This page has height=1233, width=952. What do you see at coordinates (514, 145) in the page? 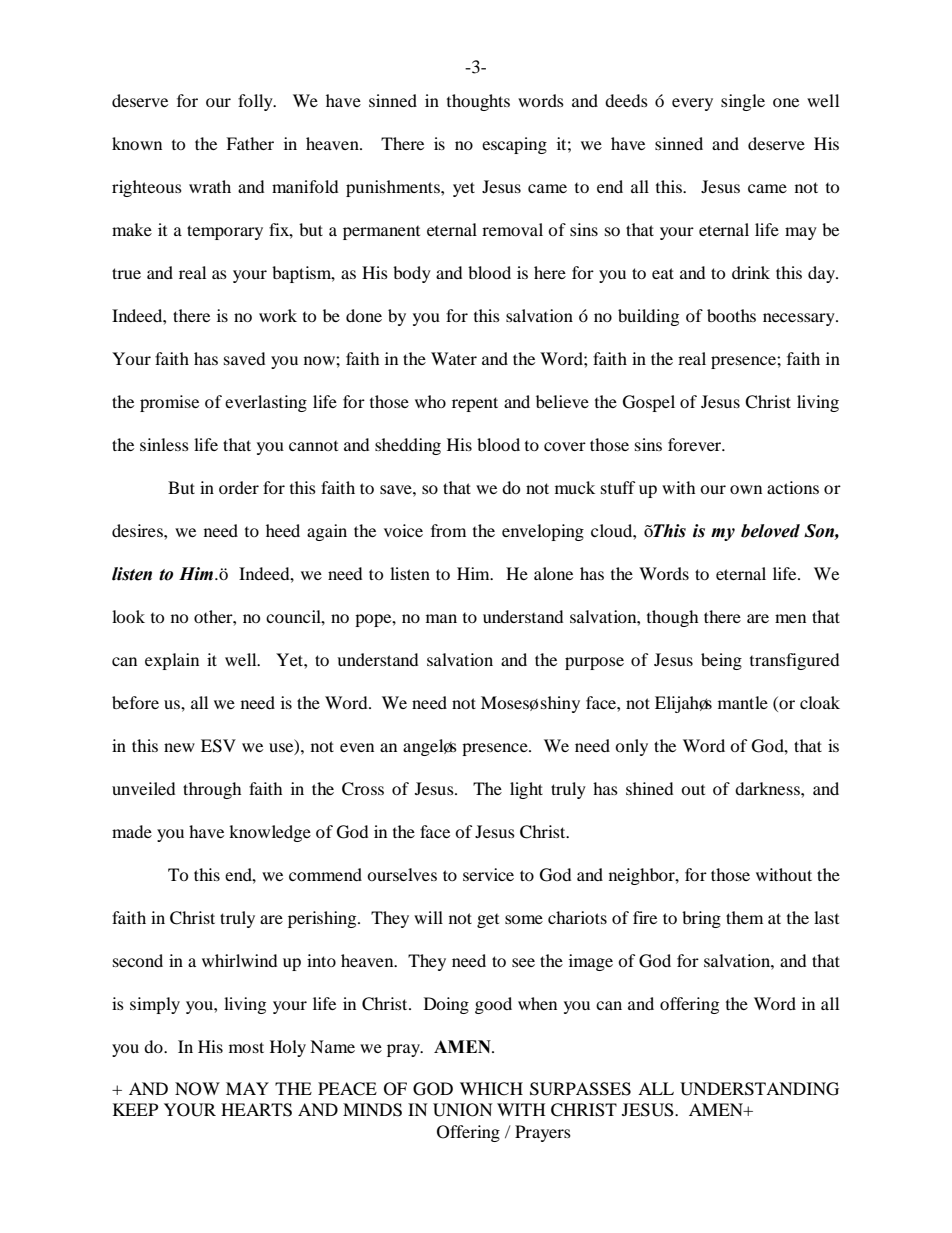
I see `escaping` at bounding box center [514, 145].
